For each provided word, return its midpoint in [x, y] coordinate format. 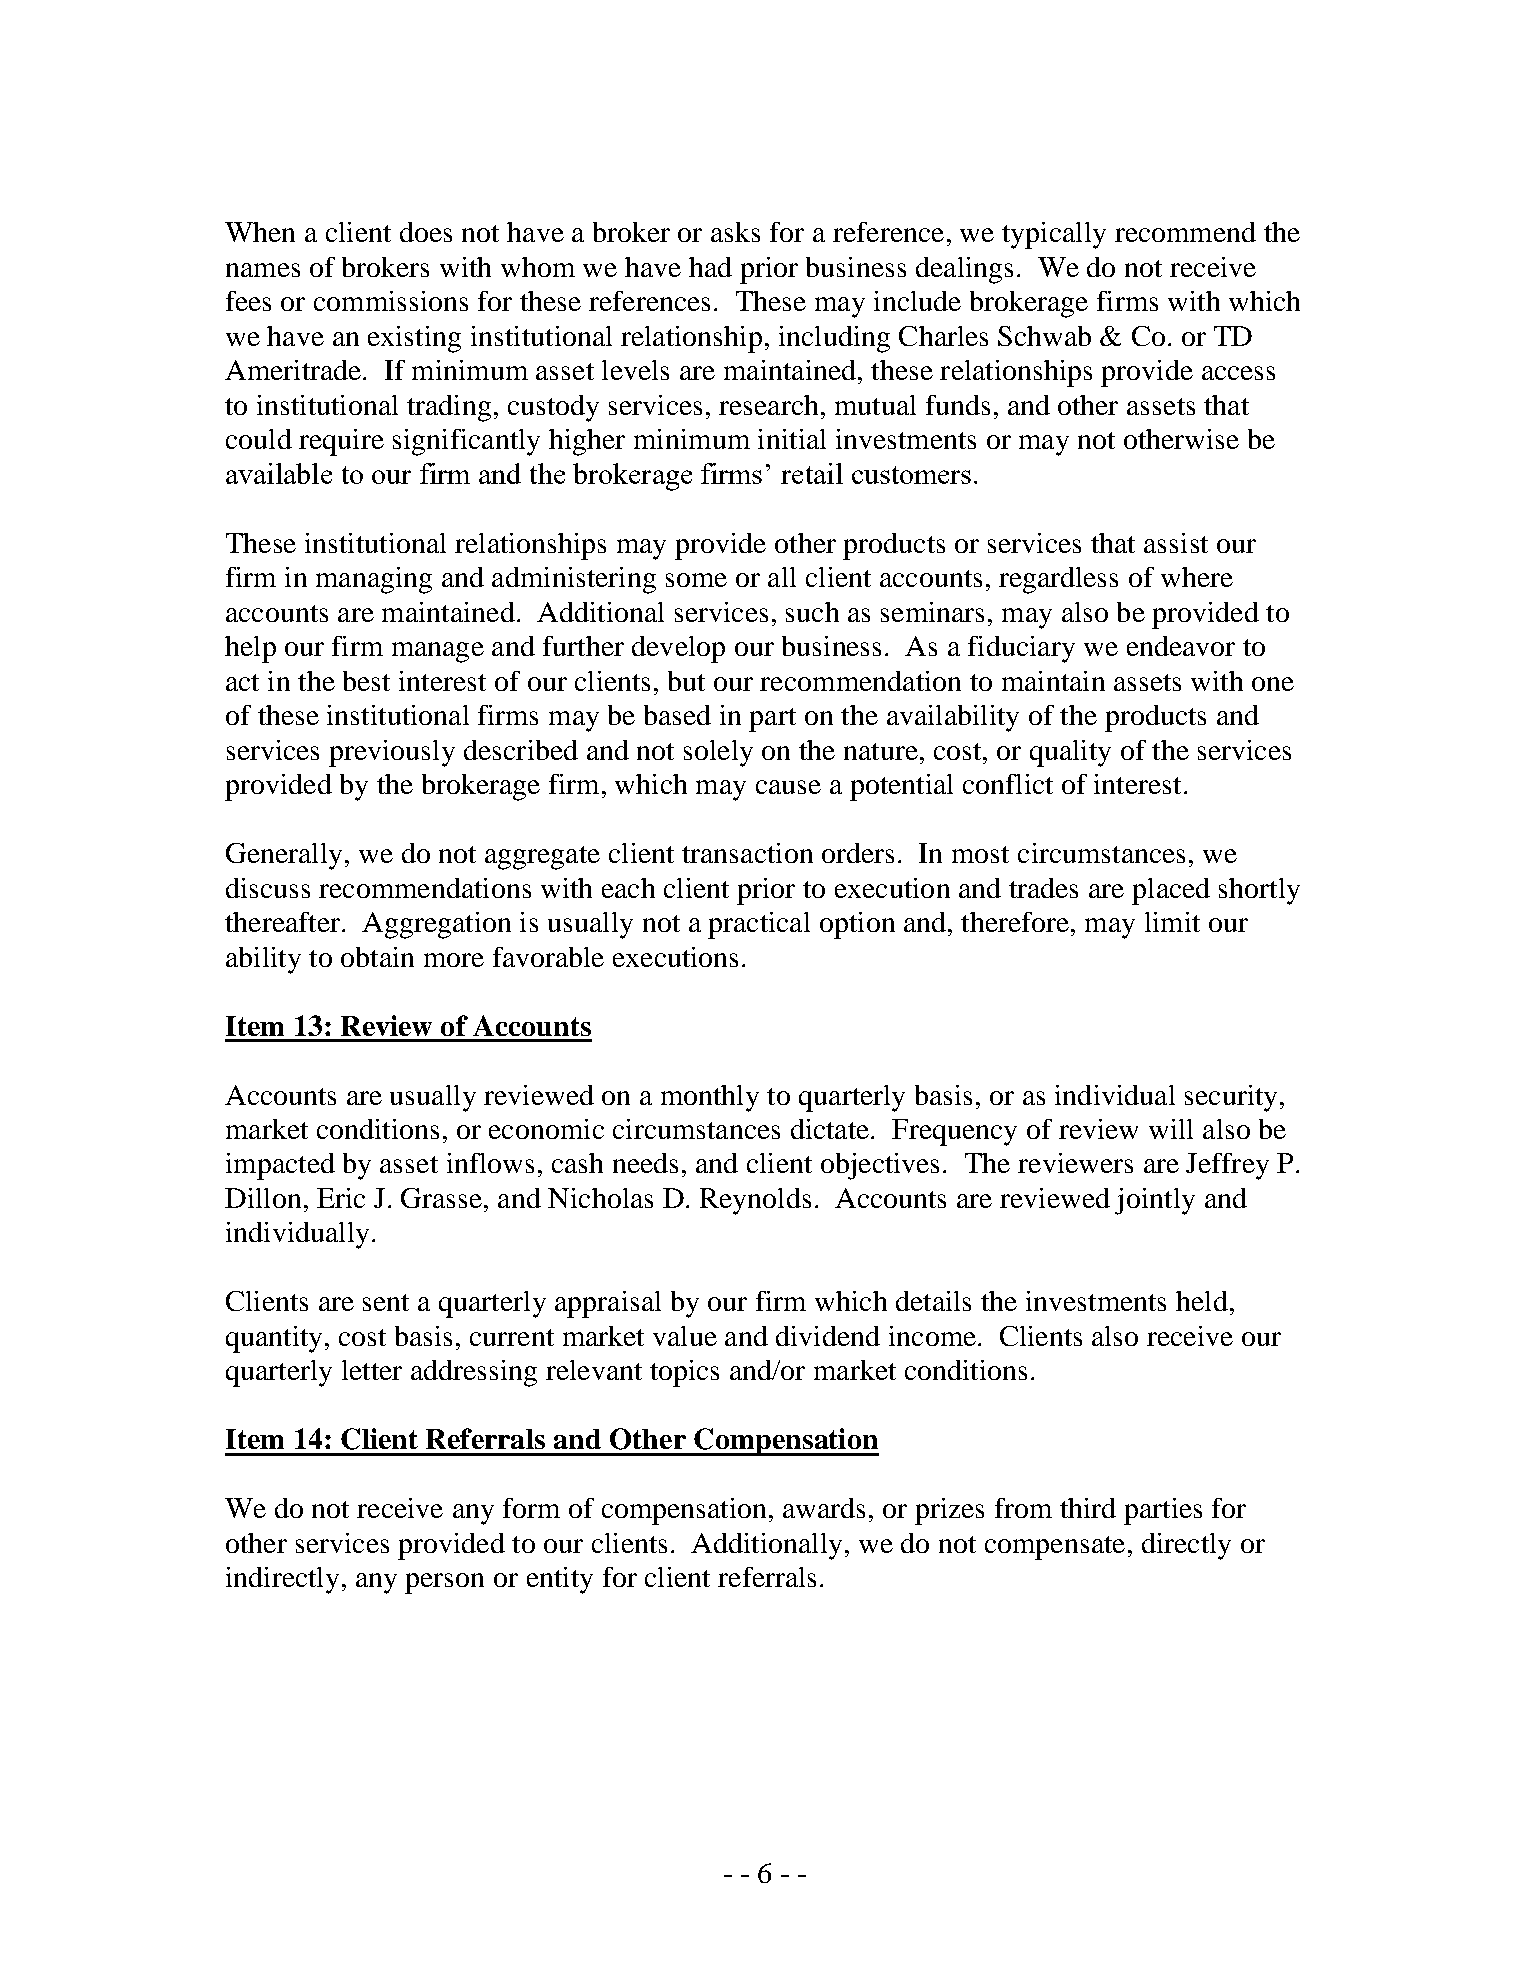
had [710, 267]
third [1088, 1508]
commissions [391, 301]
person [444, 1583]
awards [824, 1508]
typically [1054, 235]
